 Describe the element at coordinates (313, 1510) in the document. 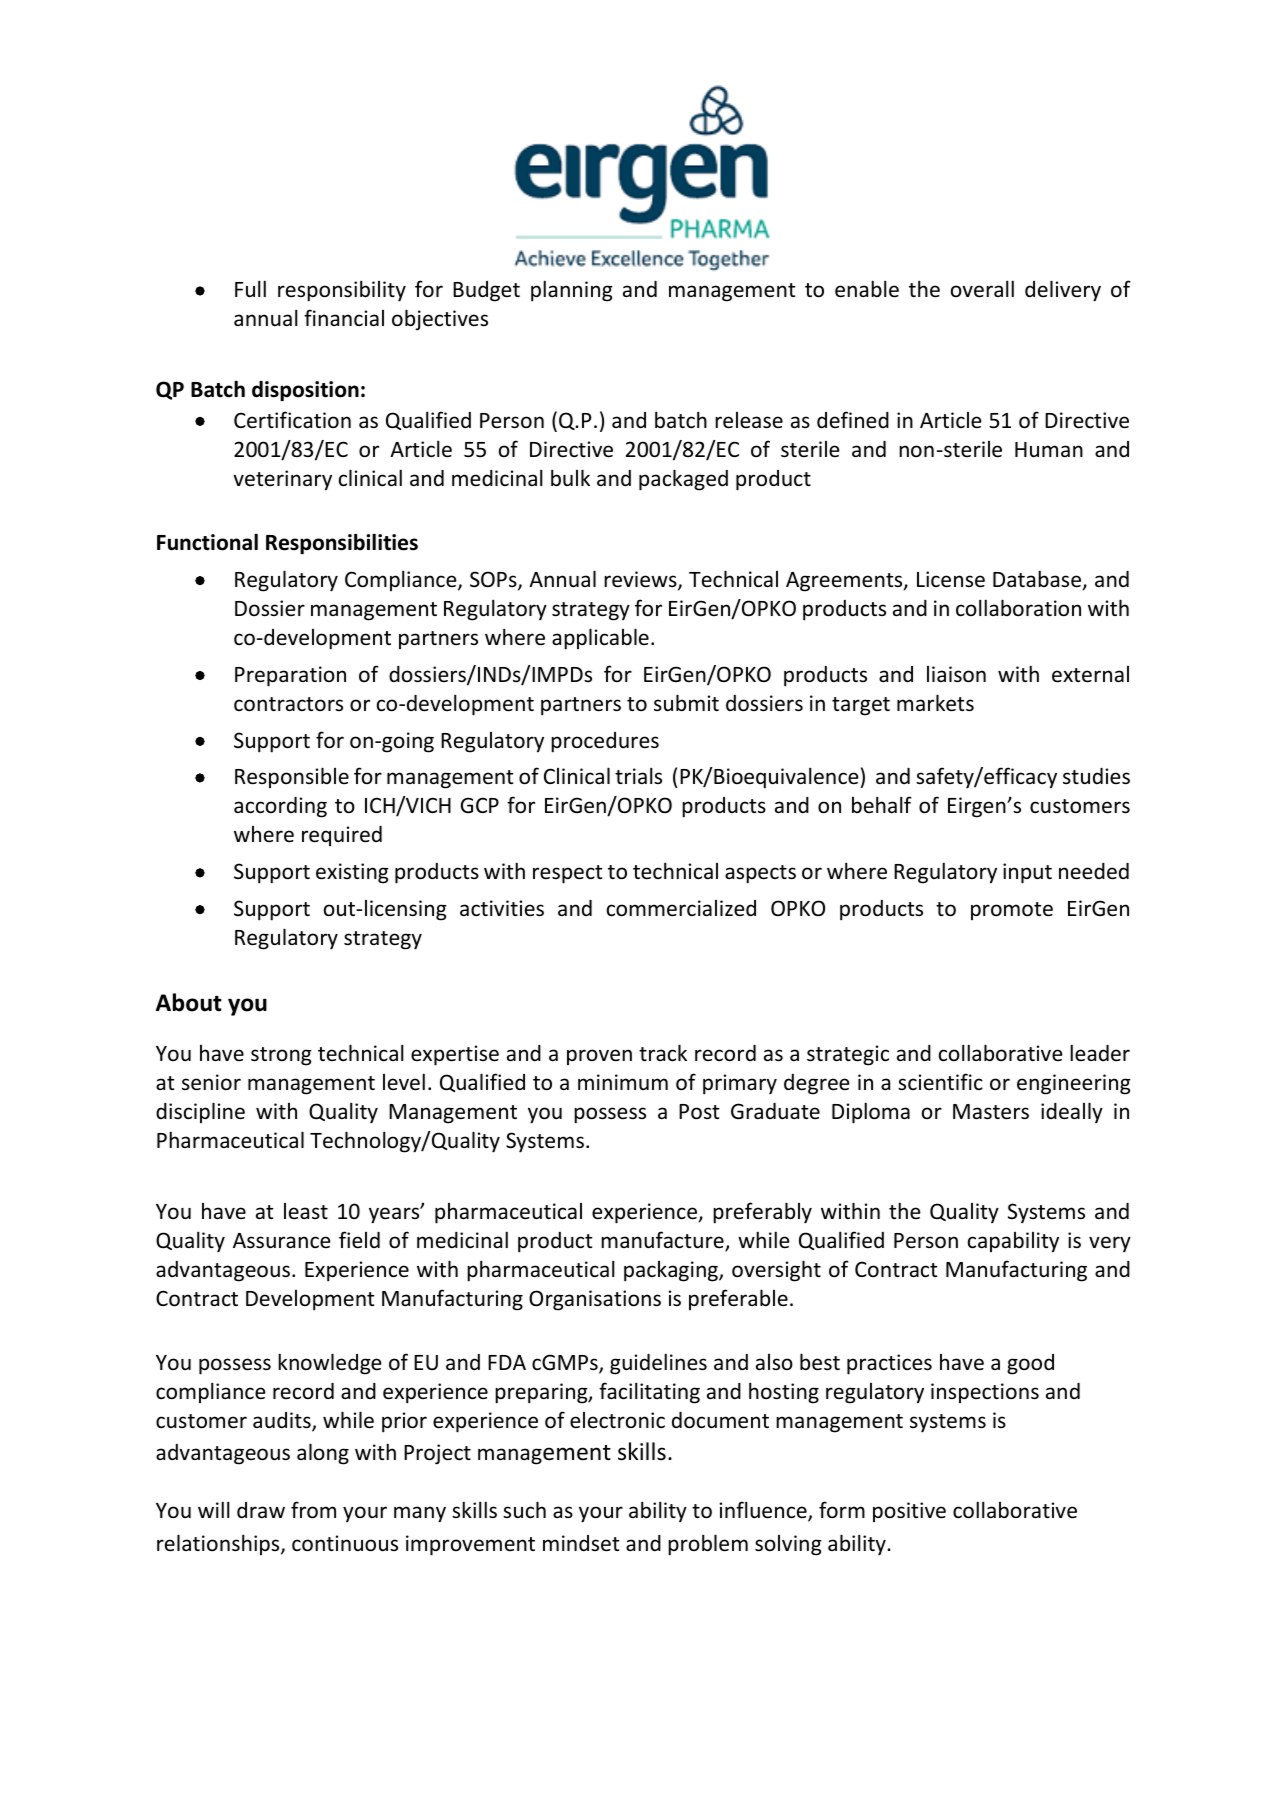

I see `from` at that location.
